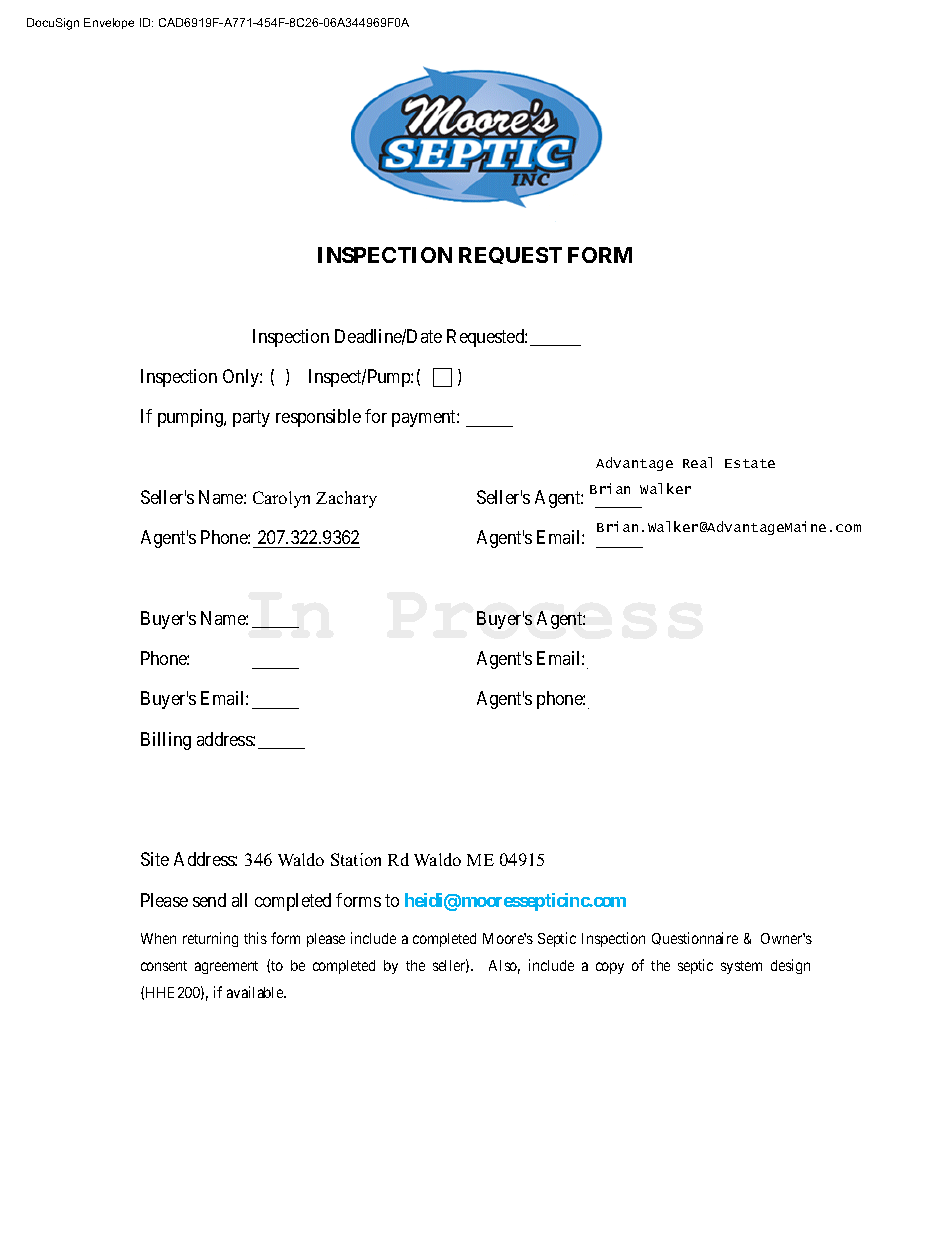 This page has height=1233, width=952. I want to click on Billing, so click(166, 741).
